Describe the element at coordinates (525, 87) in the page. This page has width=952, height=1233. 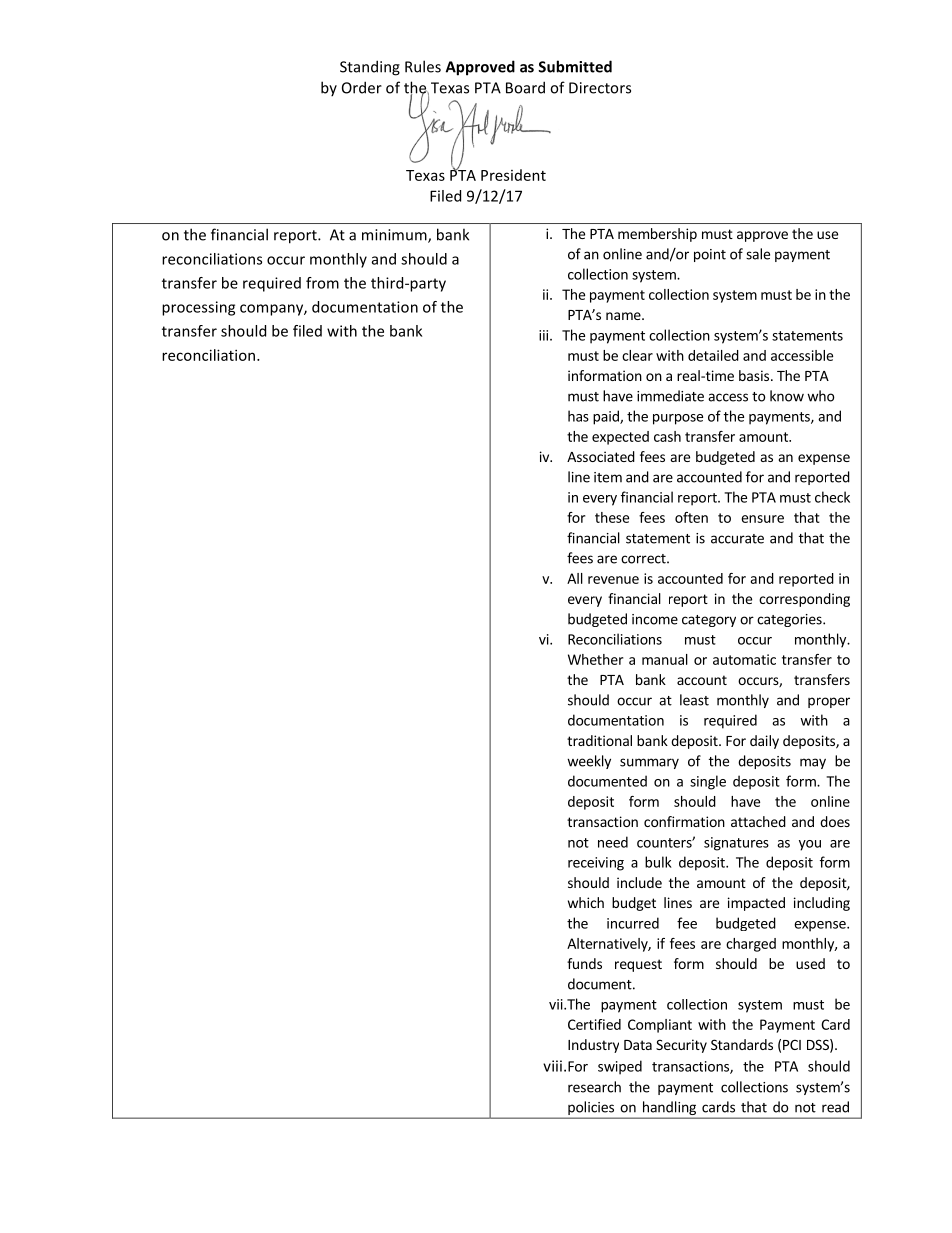
I see `Board` at that location.
